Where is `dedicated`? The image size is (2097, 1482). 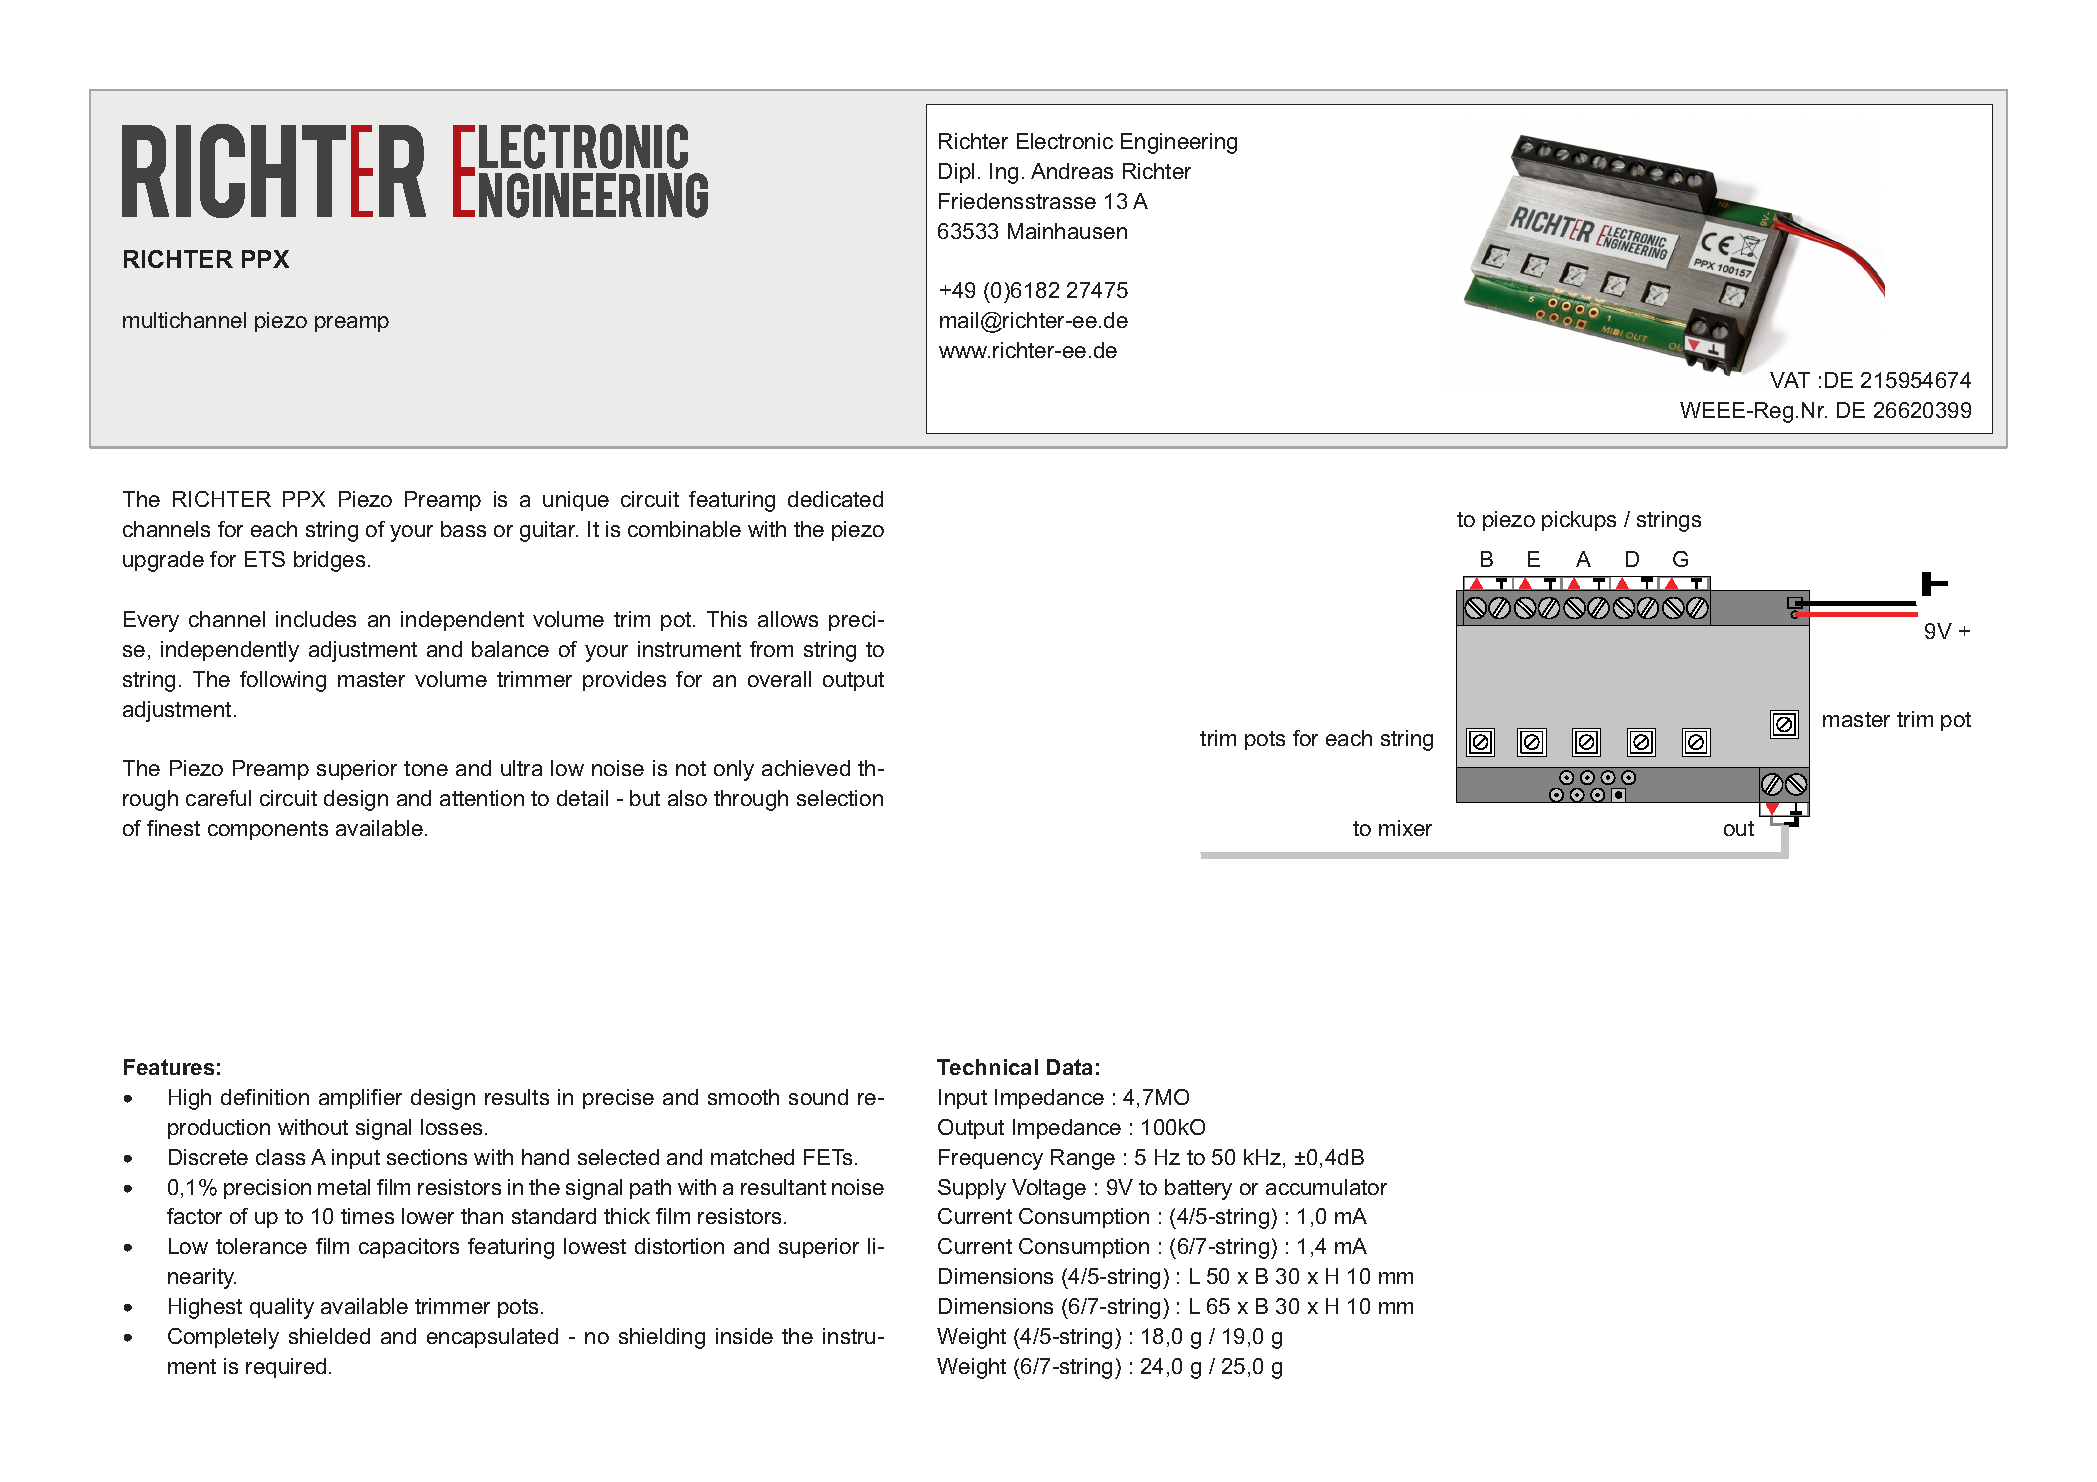
dedicated is located at coordinates (835, 499).
